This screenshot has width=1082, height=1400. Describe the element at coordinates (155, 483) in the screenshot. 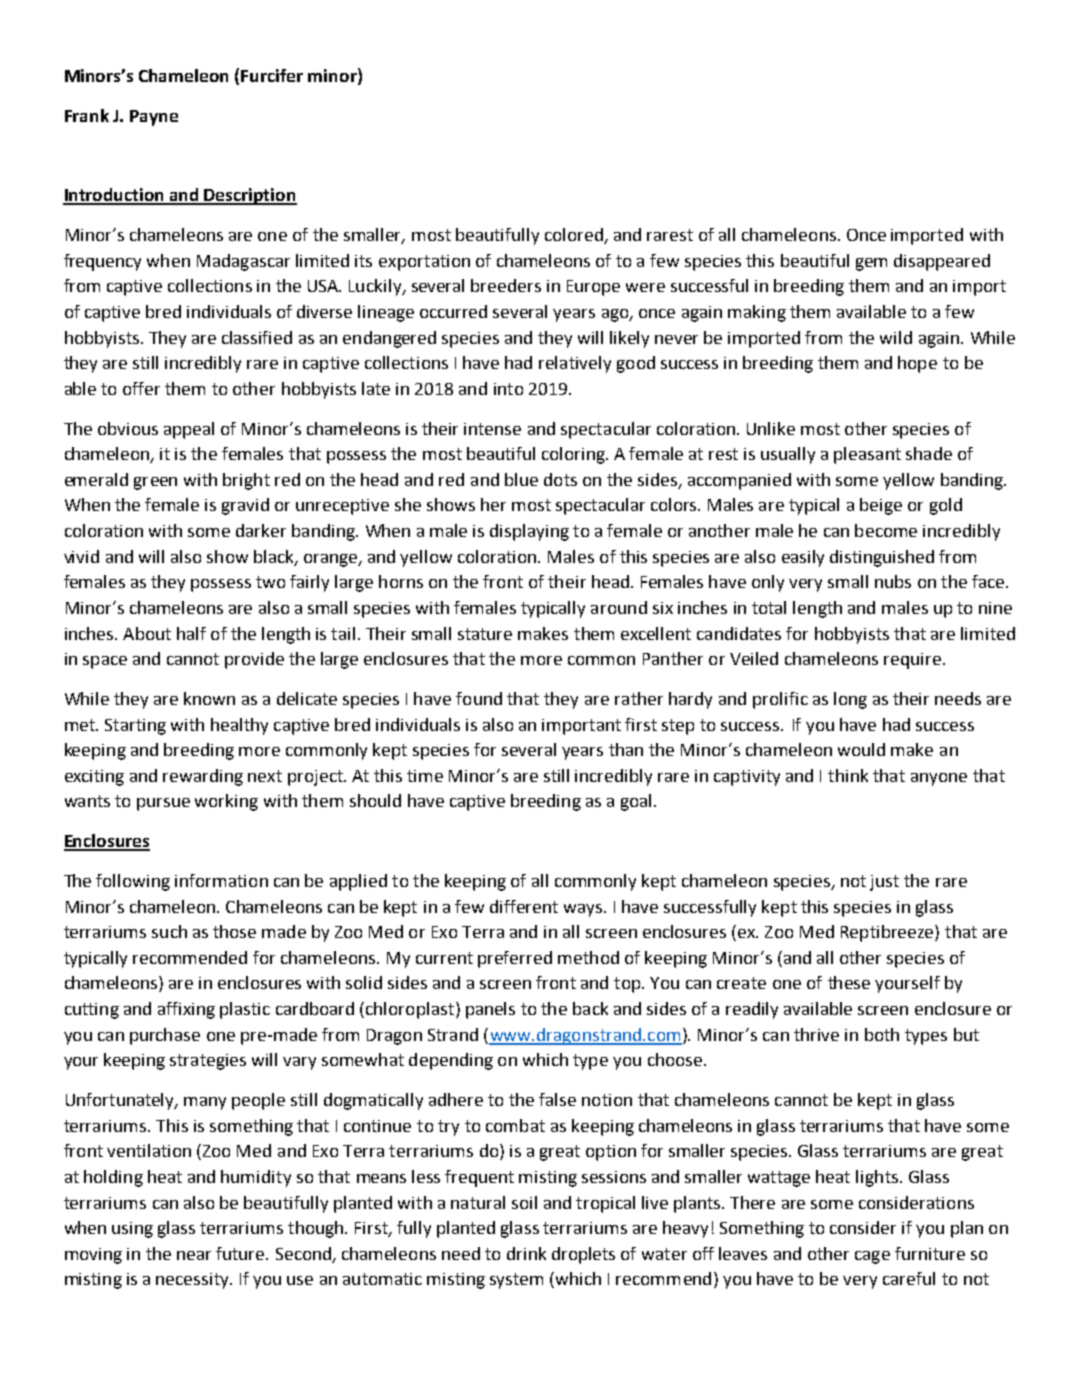

I see `green` at that location.
